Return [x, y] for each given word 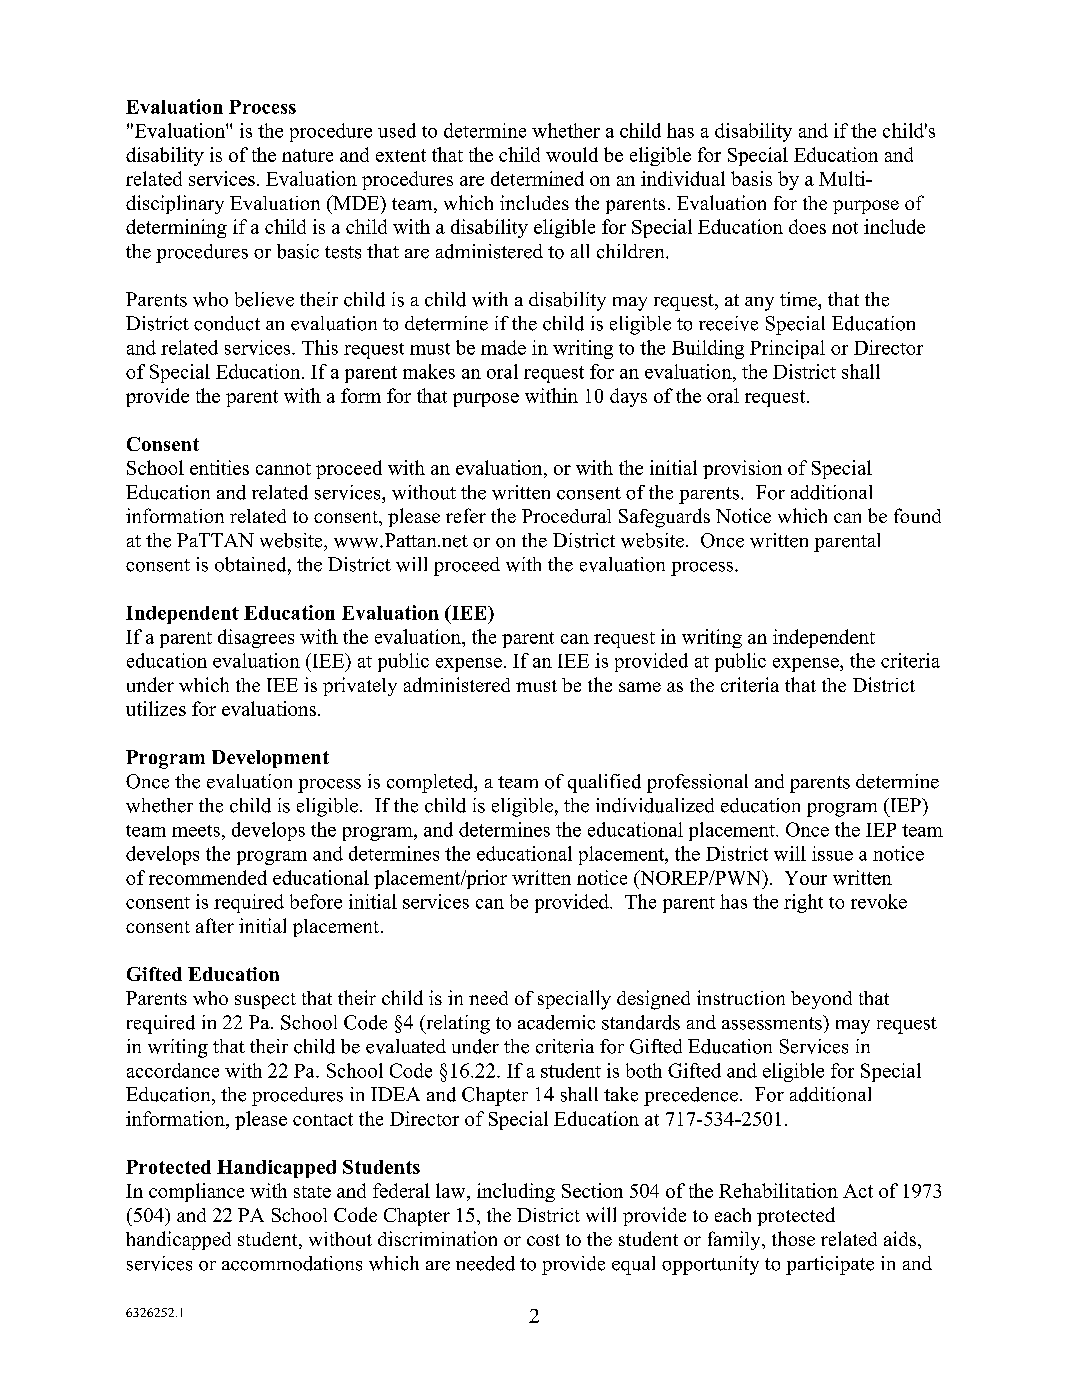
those [793, 1238]
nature [307, 155]
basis [751, 178]
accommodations [292, 1263]
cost [543, 1240]
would [572, 154]
